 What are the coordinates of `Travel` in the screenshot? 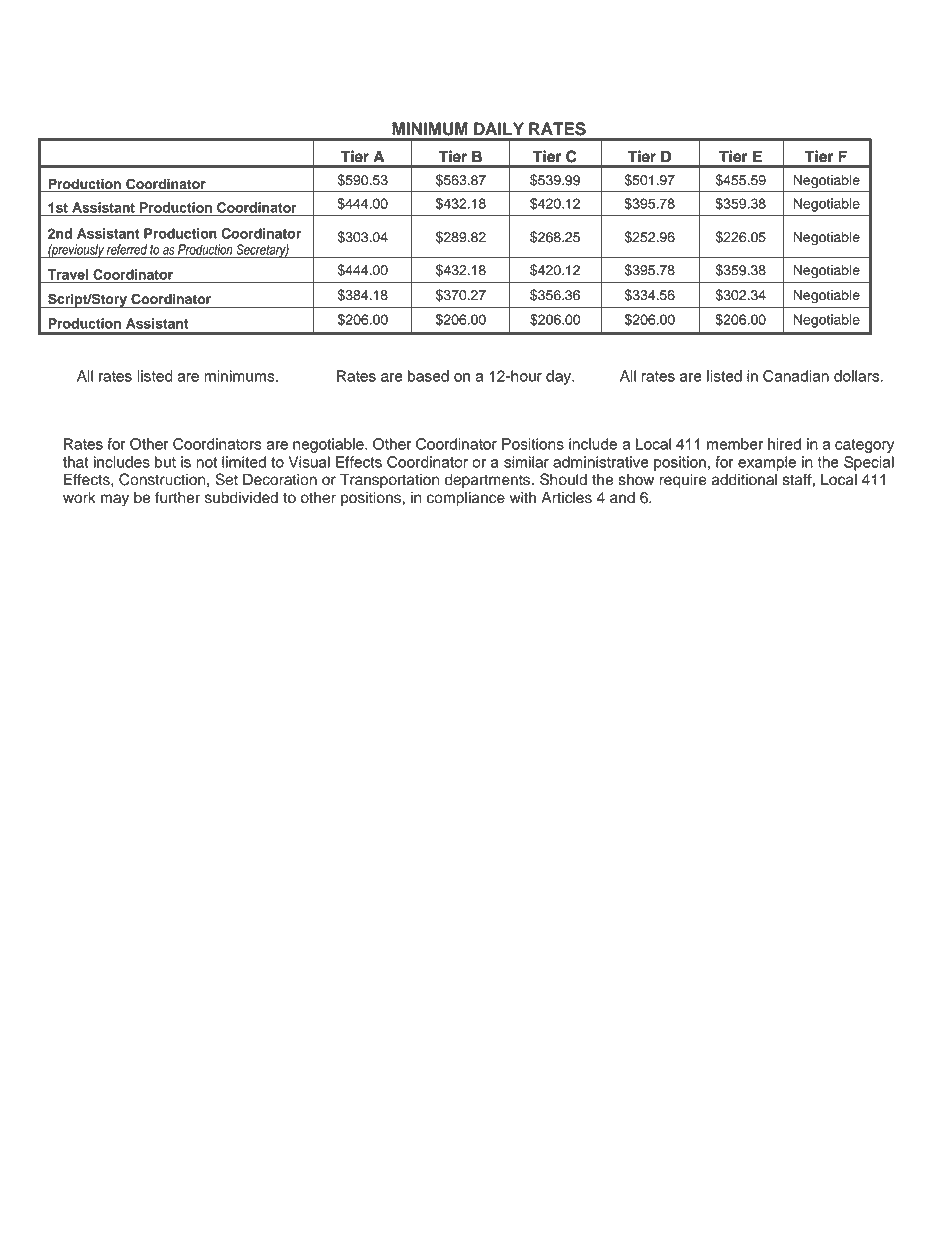 It's located at (68, 274).
